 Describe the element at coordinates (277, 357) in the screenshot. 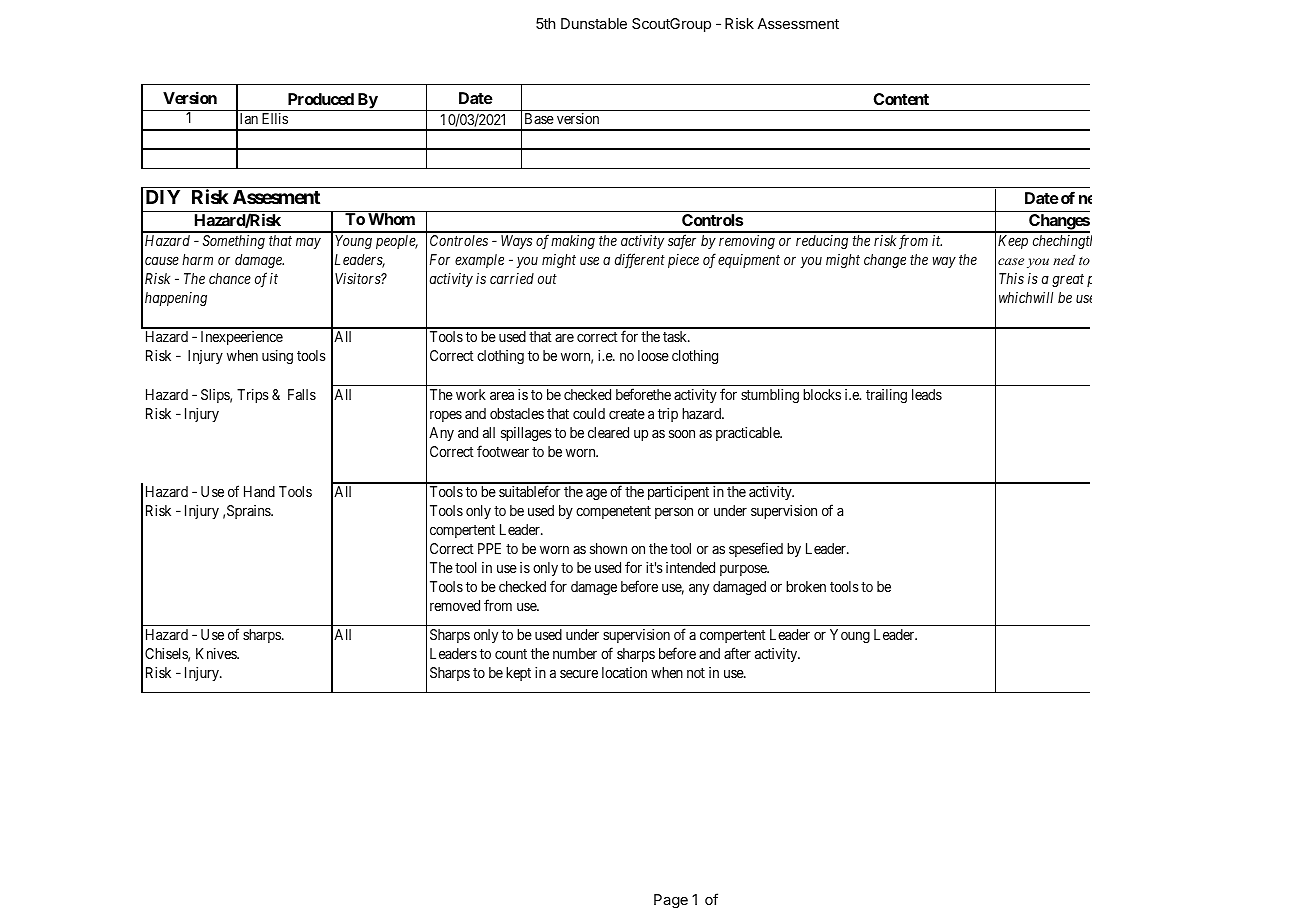

I see `using` at that location.
